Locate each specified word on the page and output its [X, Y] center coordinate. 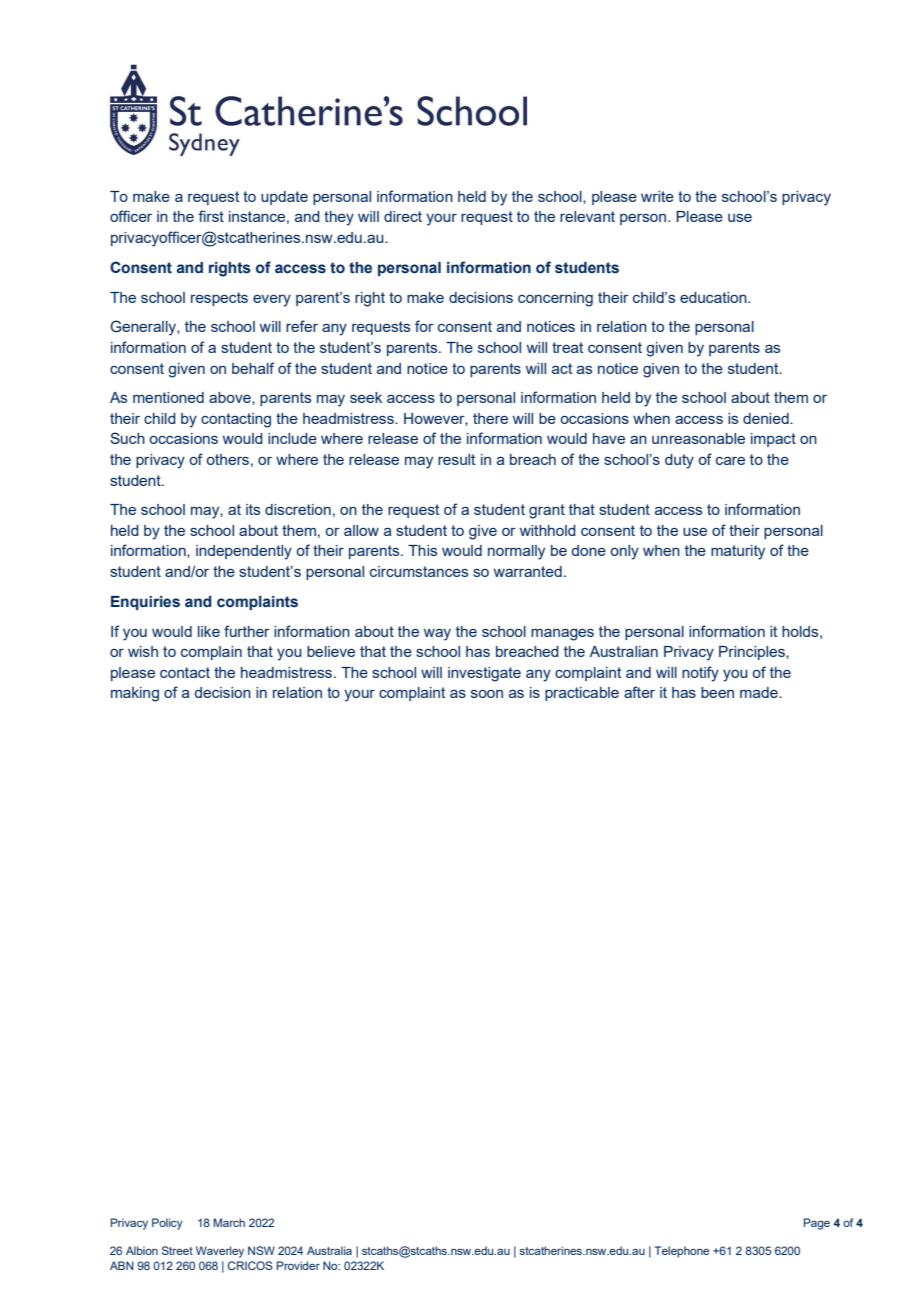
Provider [298, 1265]
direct [403, 216]
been [717, 692]
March [229, 1222]
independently [244, 552]
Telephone [681, 1252]
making [135, 694]
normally [516, 552]
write [657, 196]
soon [487, 694]
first [211, 216]
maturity [738, 552]
